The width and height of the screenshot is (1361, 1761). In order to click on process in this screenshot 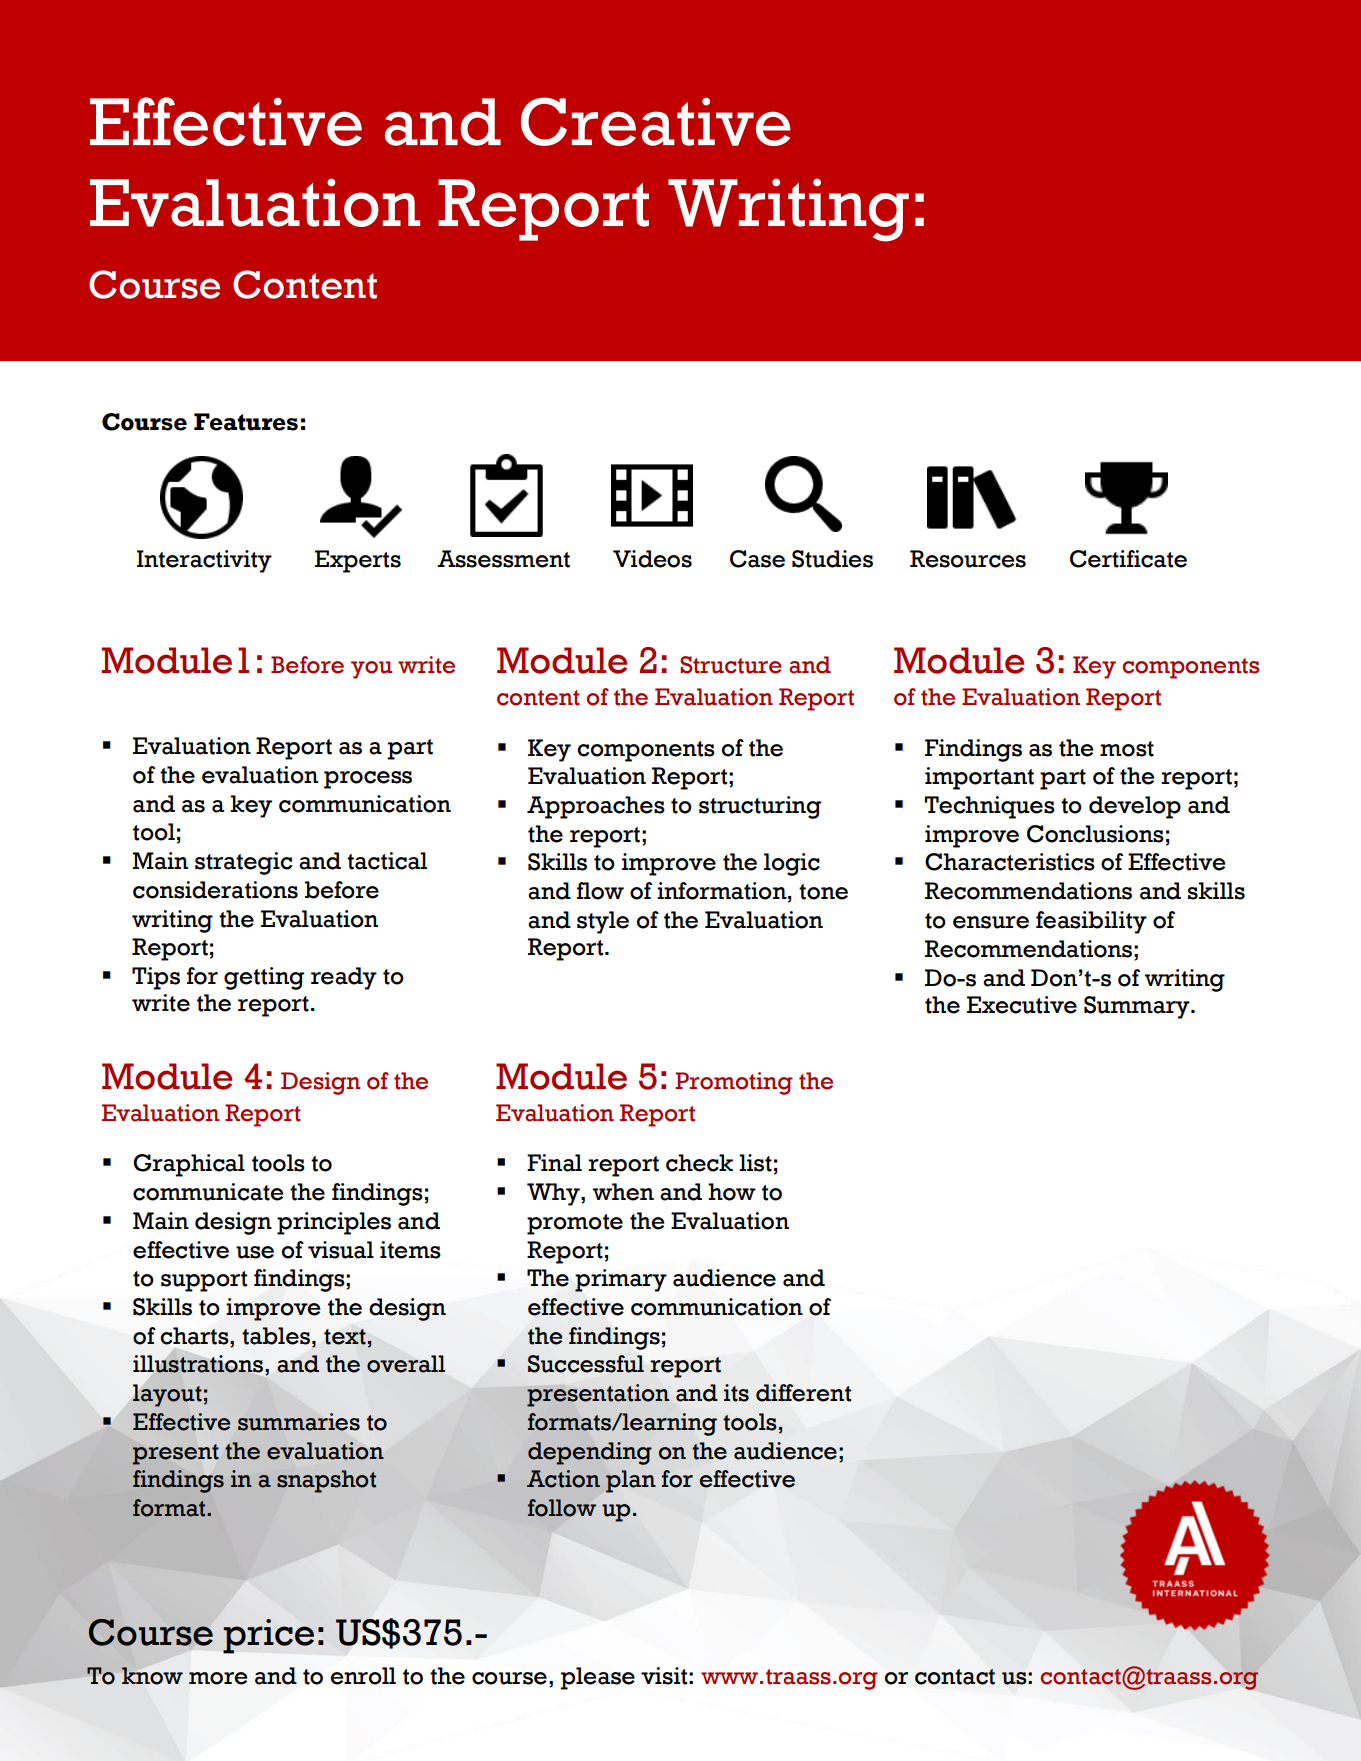, I will do `click(368, 780)`.
